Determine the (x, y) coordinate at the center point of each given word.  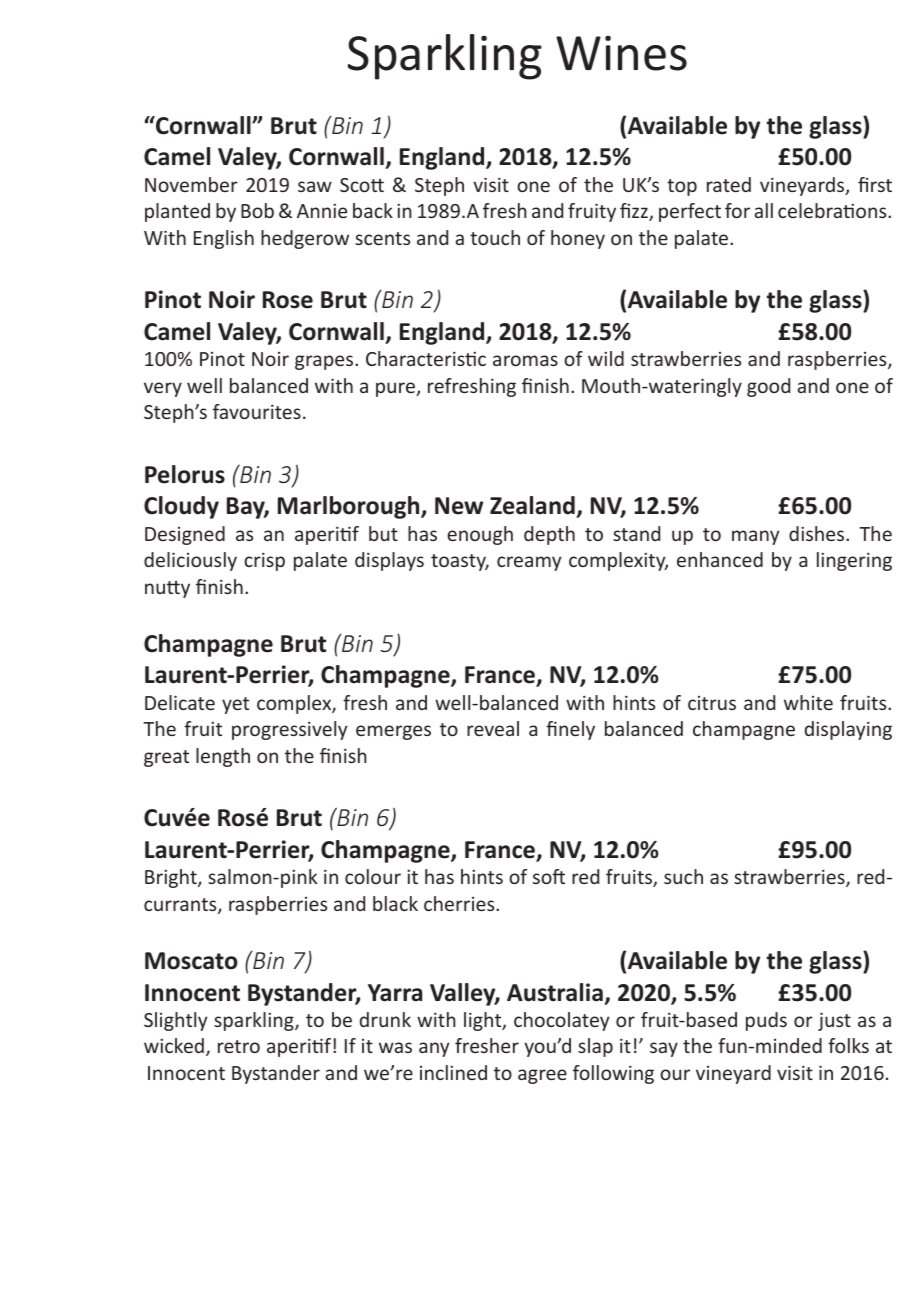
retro (239, 1046)
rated (729, 184)
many (756, 537)
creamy (529, 563)
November (191, 184)
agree (542, 1076)
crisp (264, 561)
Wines (621, 53)
